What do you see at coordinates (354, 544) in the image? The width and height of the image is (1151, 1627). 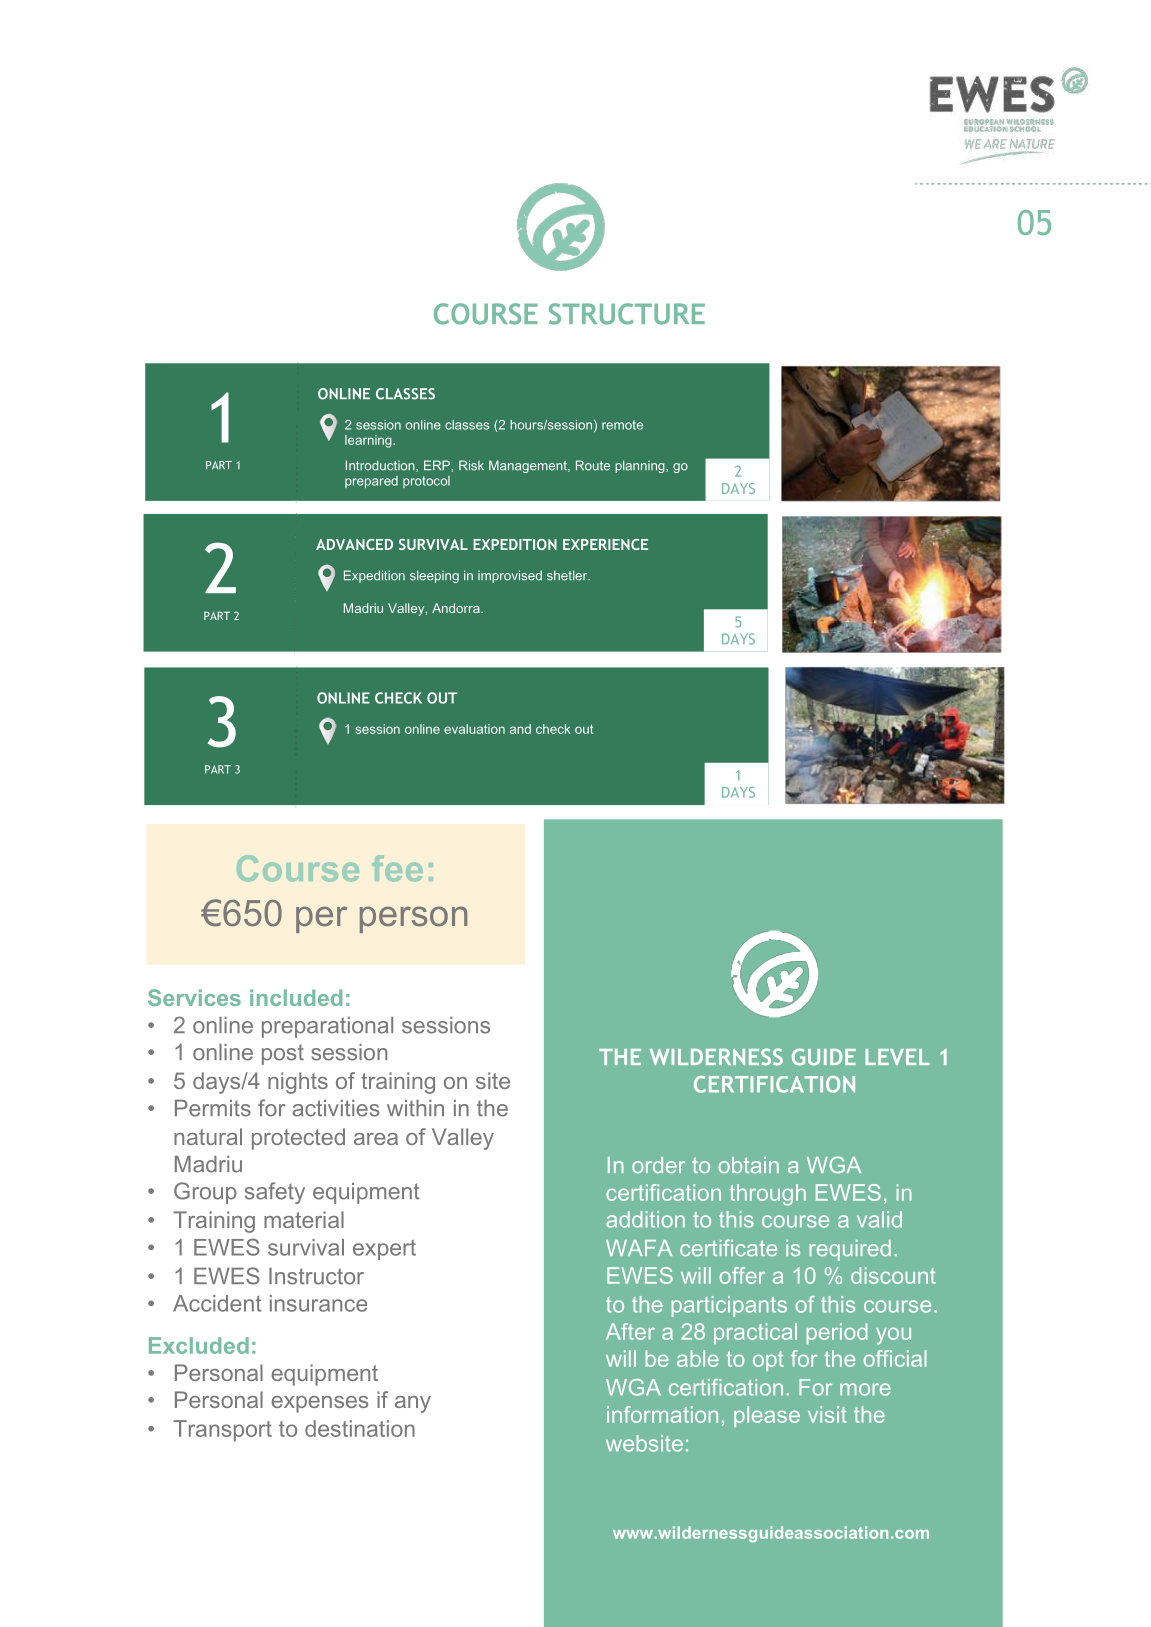 I see `ADVANCED` at bounding box center [354, 544].
